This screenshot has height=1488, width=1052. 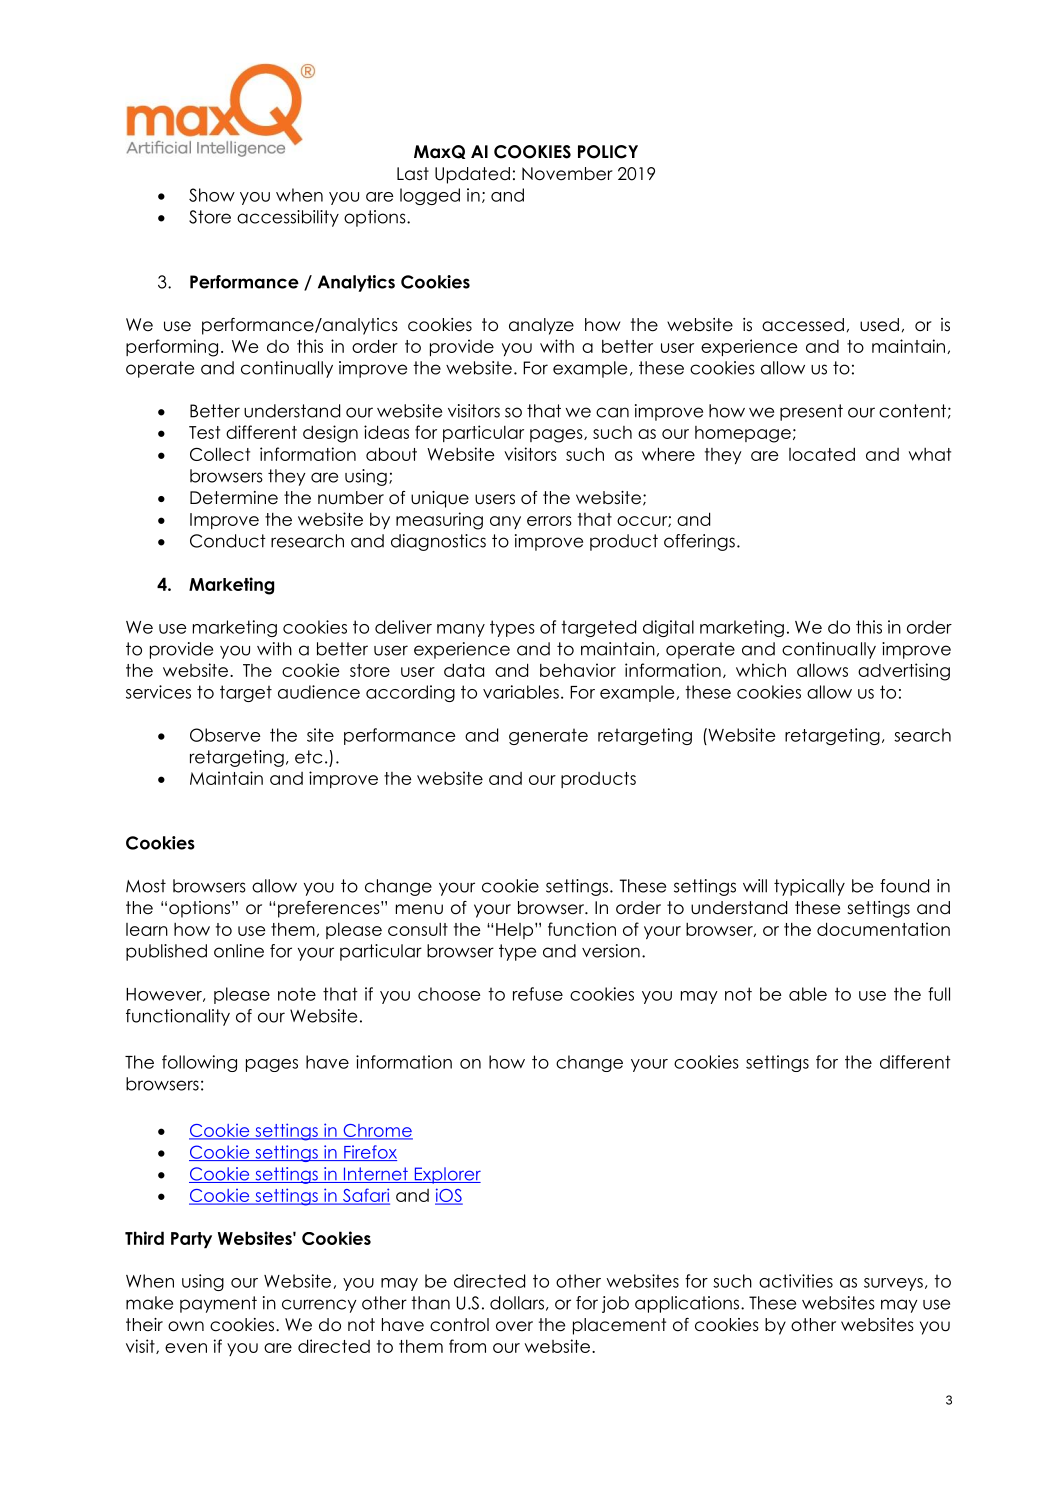 What do you see at coordinates (218, 1304) in the screenshot?
I see `payment` at bounding box center [218, 1304].
